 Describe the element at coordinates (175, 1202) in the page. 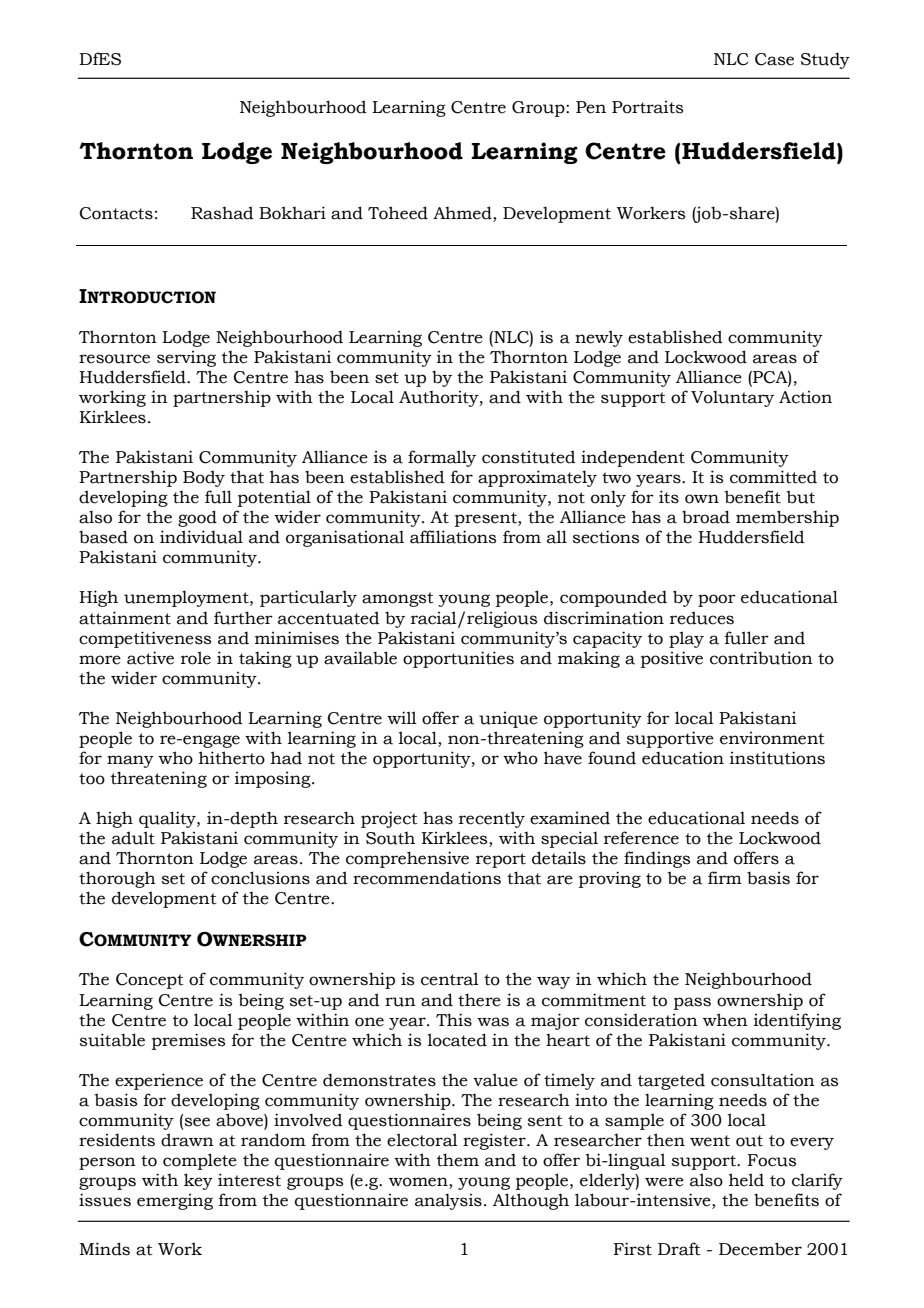

I see `emerging` at that location.
